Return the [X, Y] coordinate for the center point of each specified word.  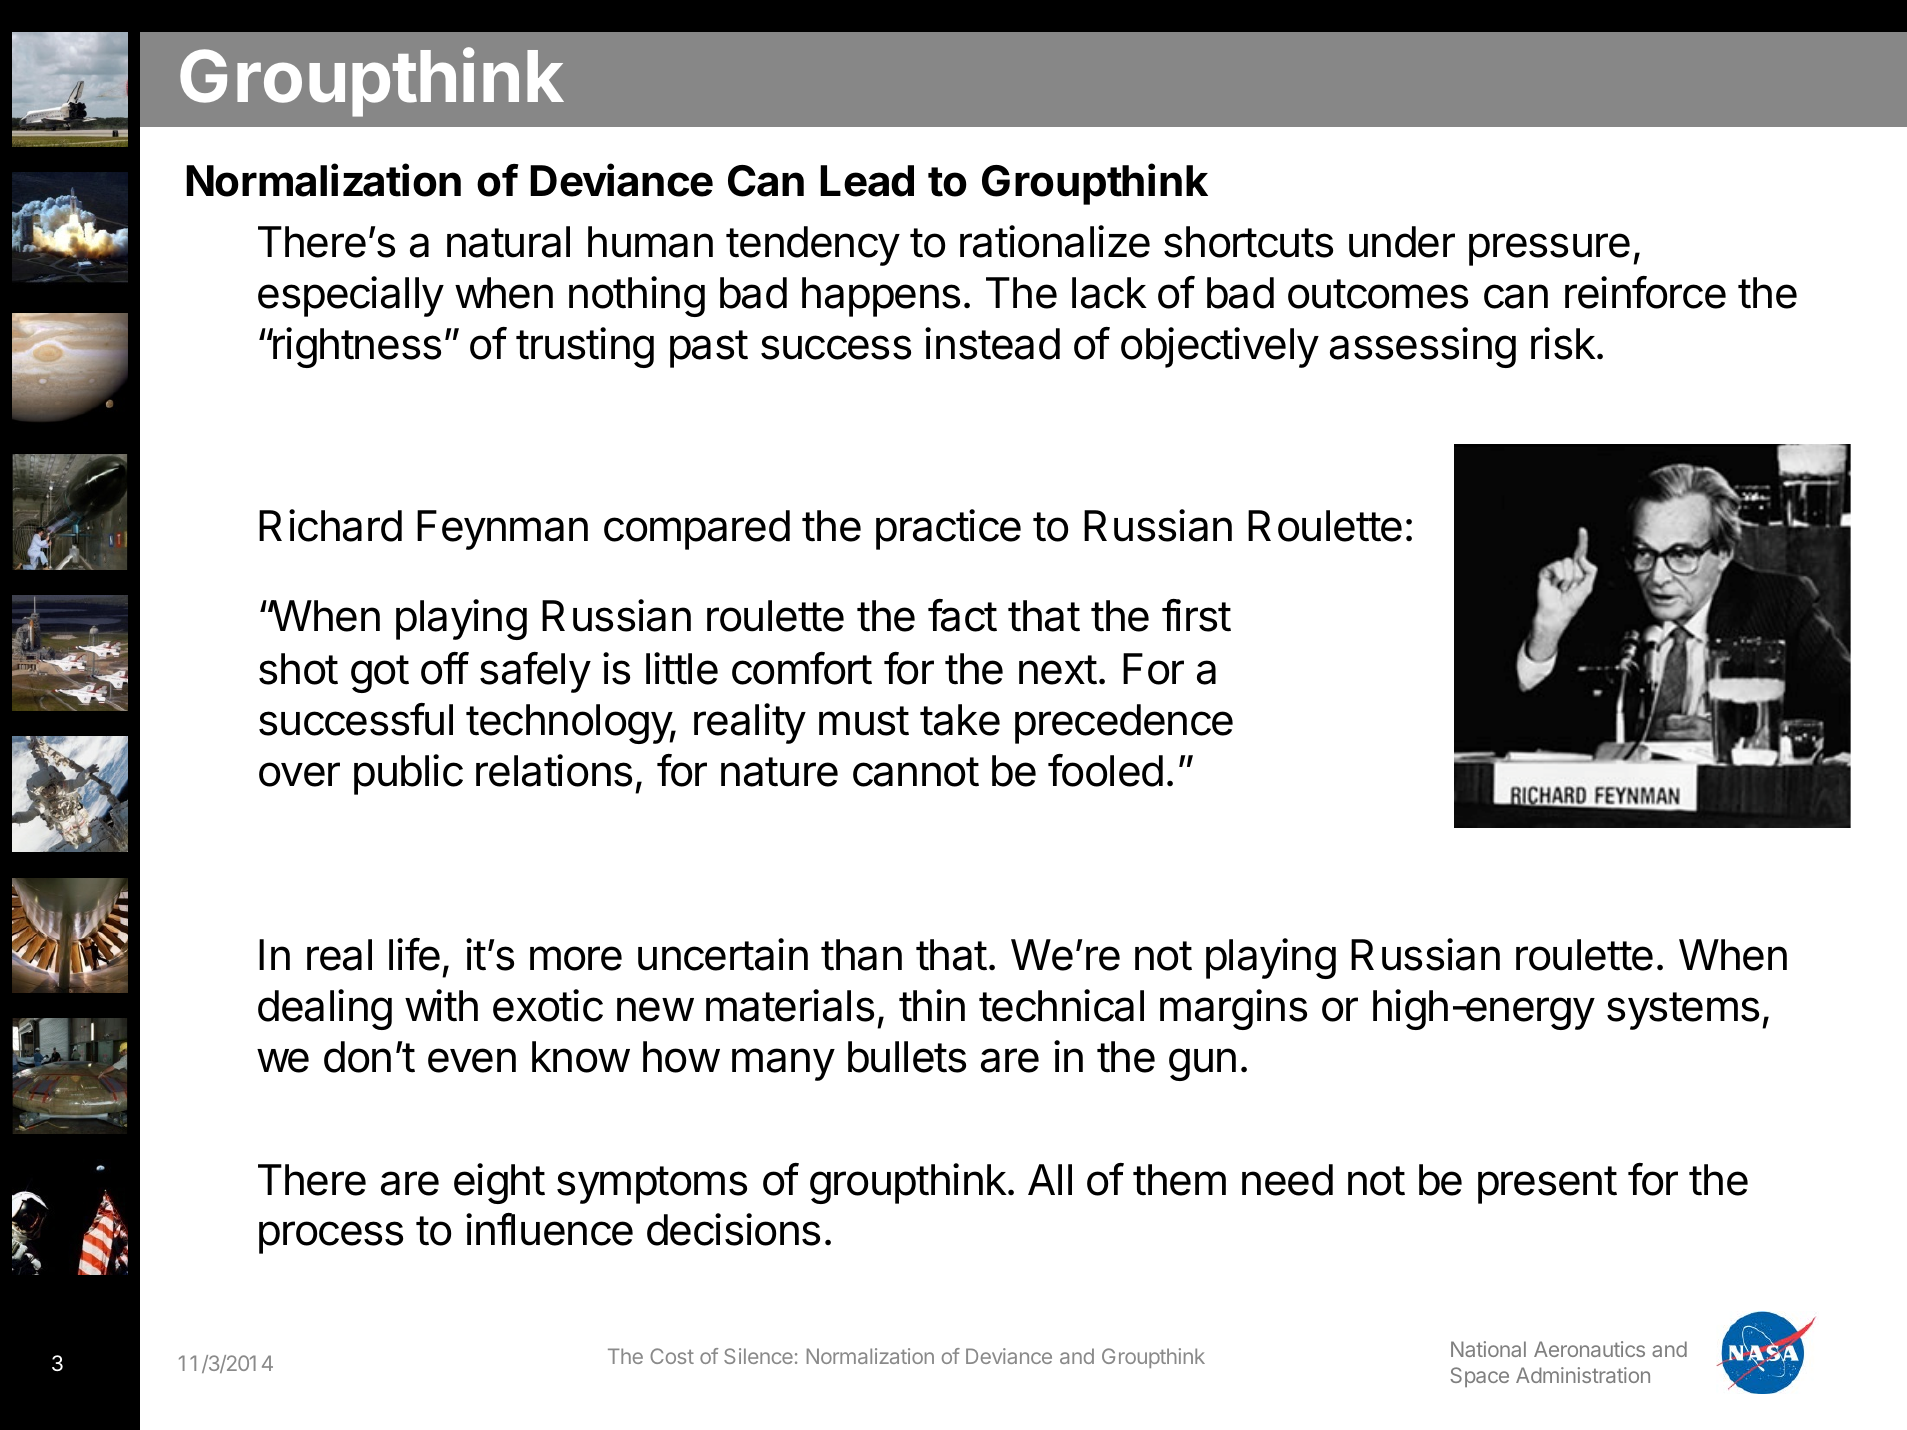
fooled [1105, 770]
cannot [916, 772]
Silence [758, 1356]
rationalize [1055, 241]
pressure [1549, 249]
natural [508, 242]
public [408, 774]
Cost [672, 1356]
